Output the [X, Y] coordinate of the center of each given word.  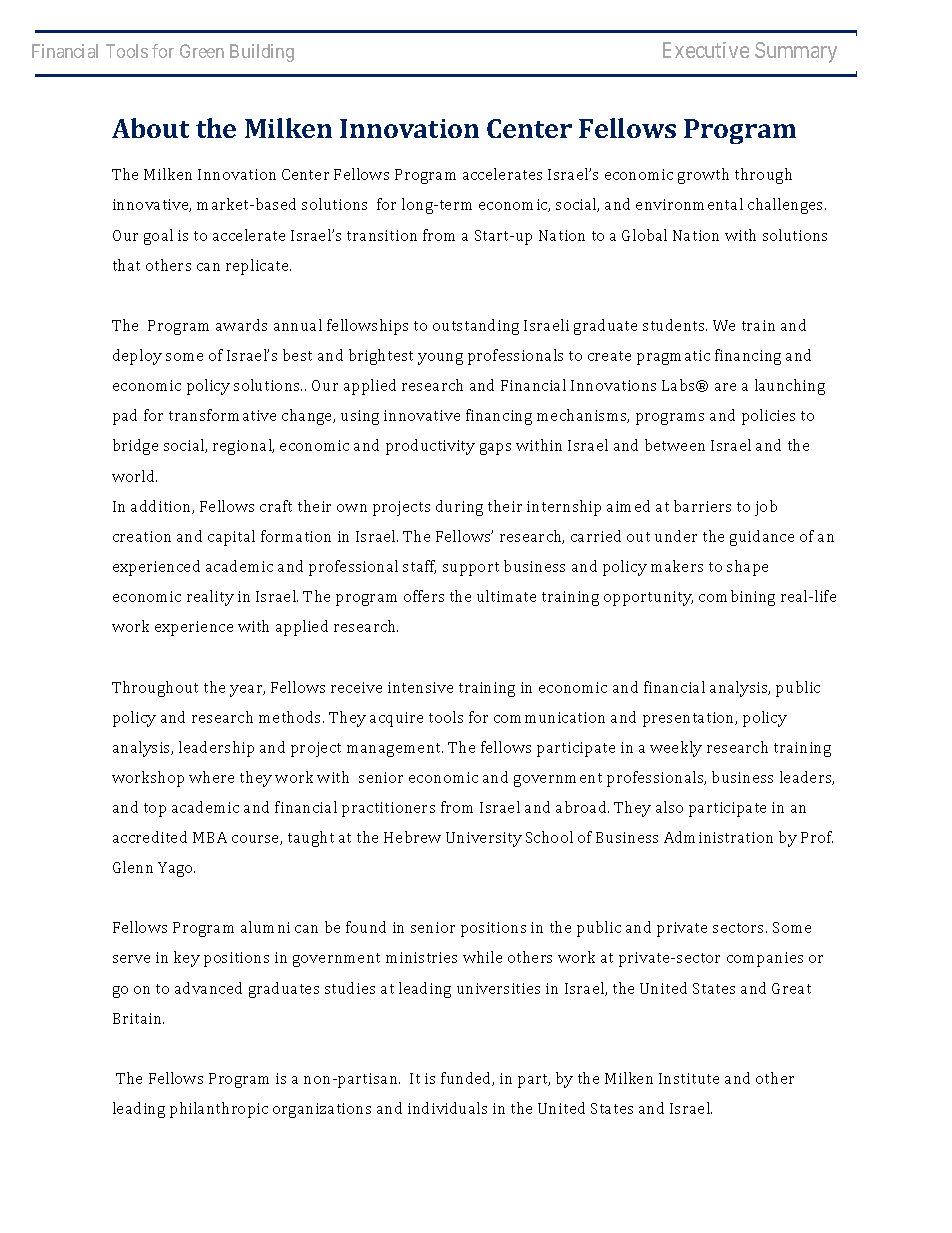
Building [262, 53]
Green [202, 51]
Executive [706, 50]
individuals [447, 1108]
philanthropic [219, 1110]
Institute [689, 1078]
